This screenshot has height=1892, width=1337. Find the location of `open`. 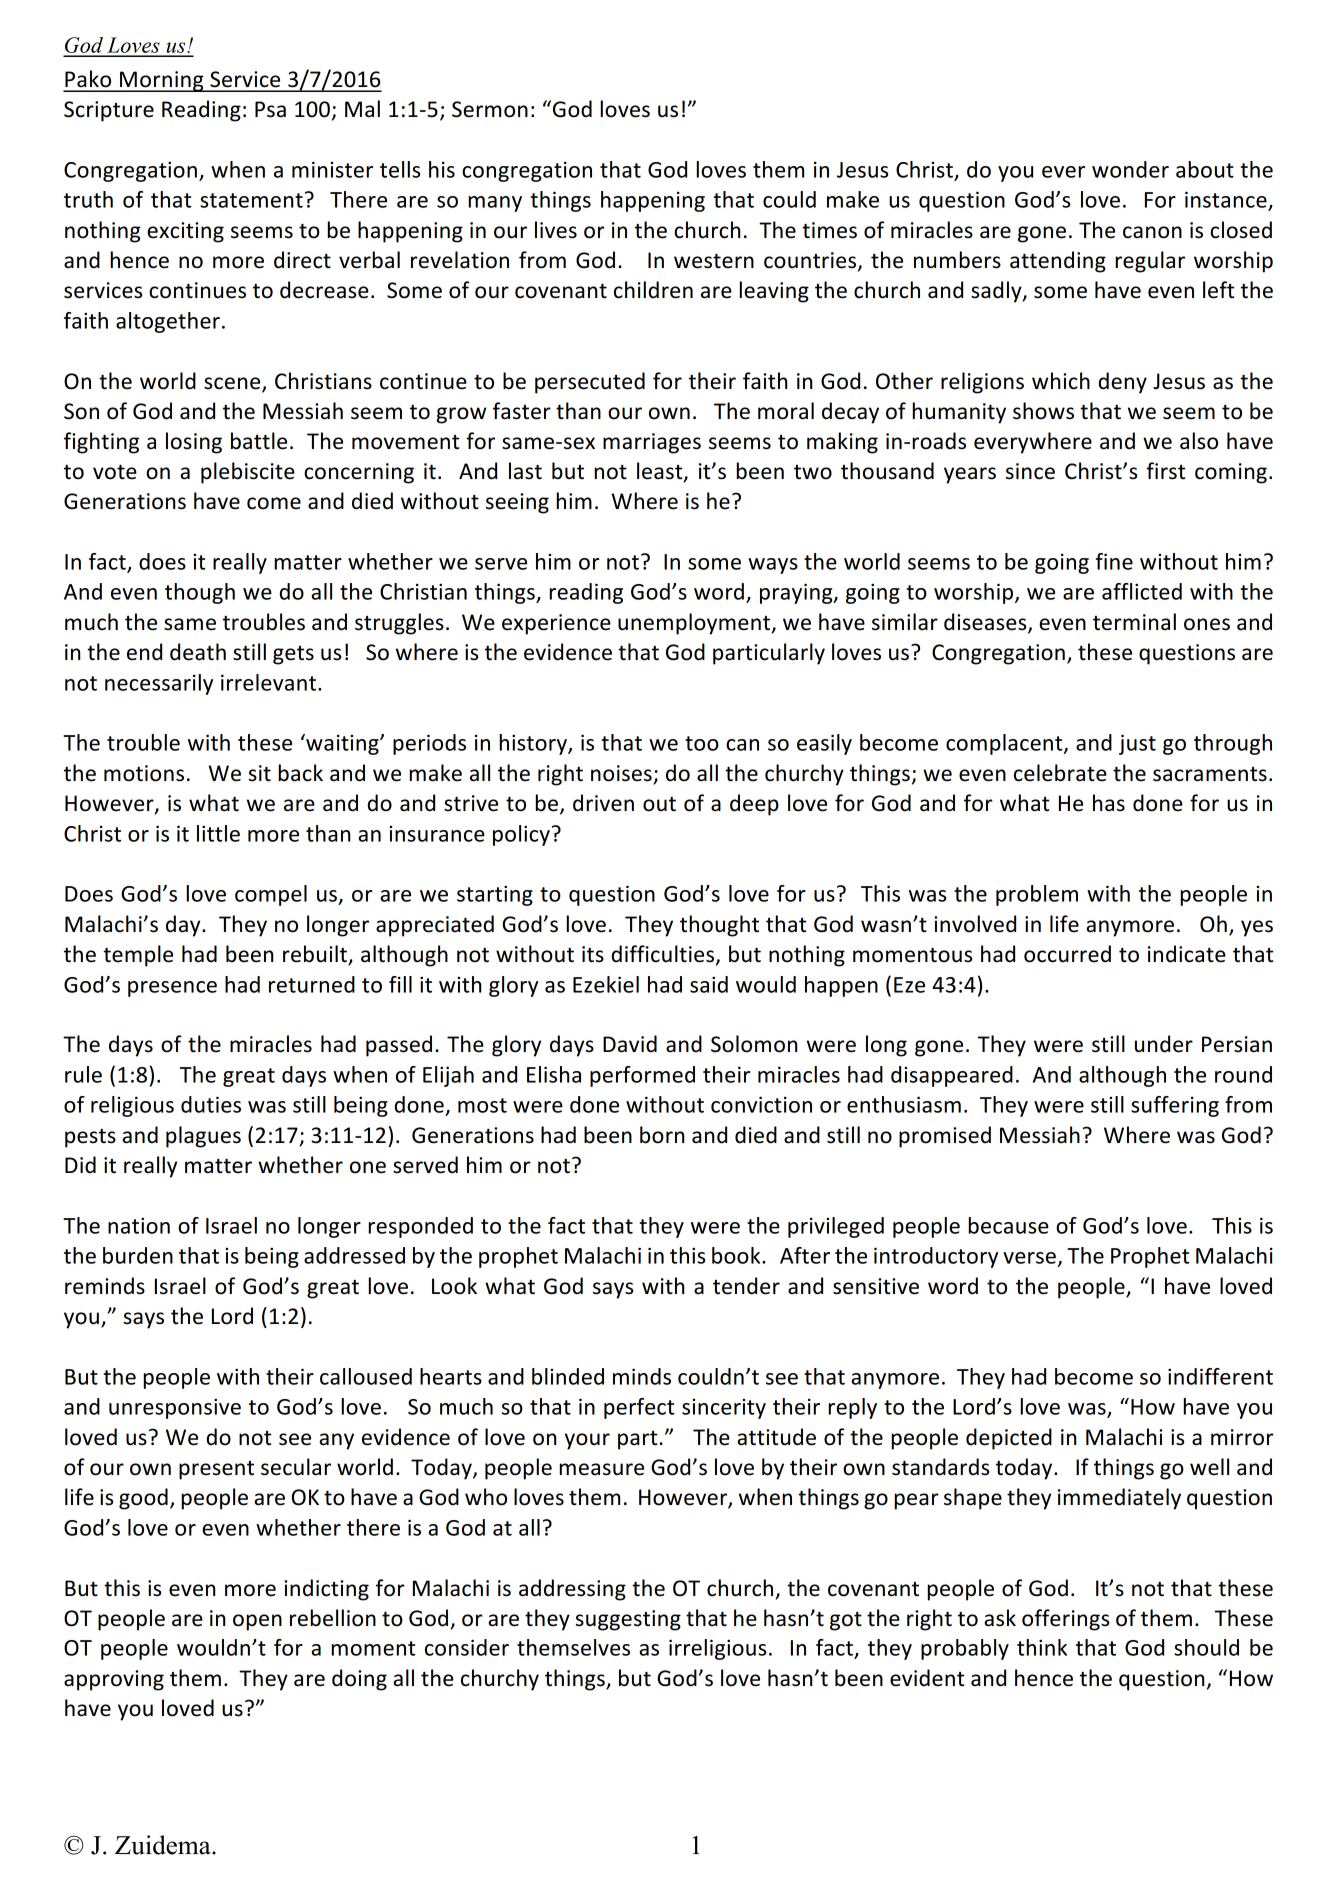

open is located at coordinates (257, 1622).
